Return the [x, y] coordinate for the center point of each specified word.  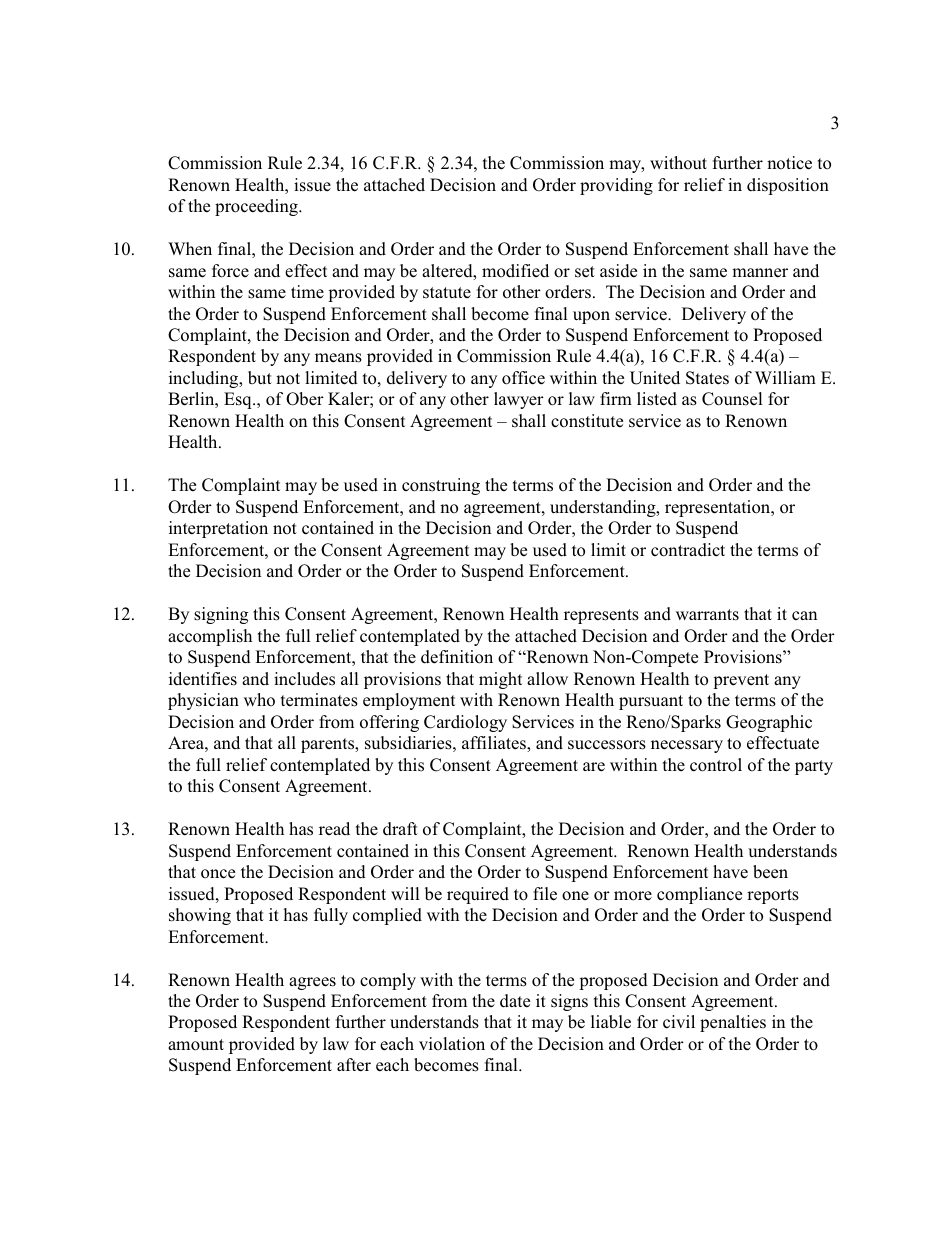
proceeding [257, 207]
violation [452, 1044]
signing [221, 615]
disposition [788, 186]
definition [457, 657]
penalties [733, 1023]
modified [515, 271]
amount [196, 1045]
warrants [707, 615]
